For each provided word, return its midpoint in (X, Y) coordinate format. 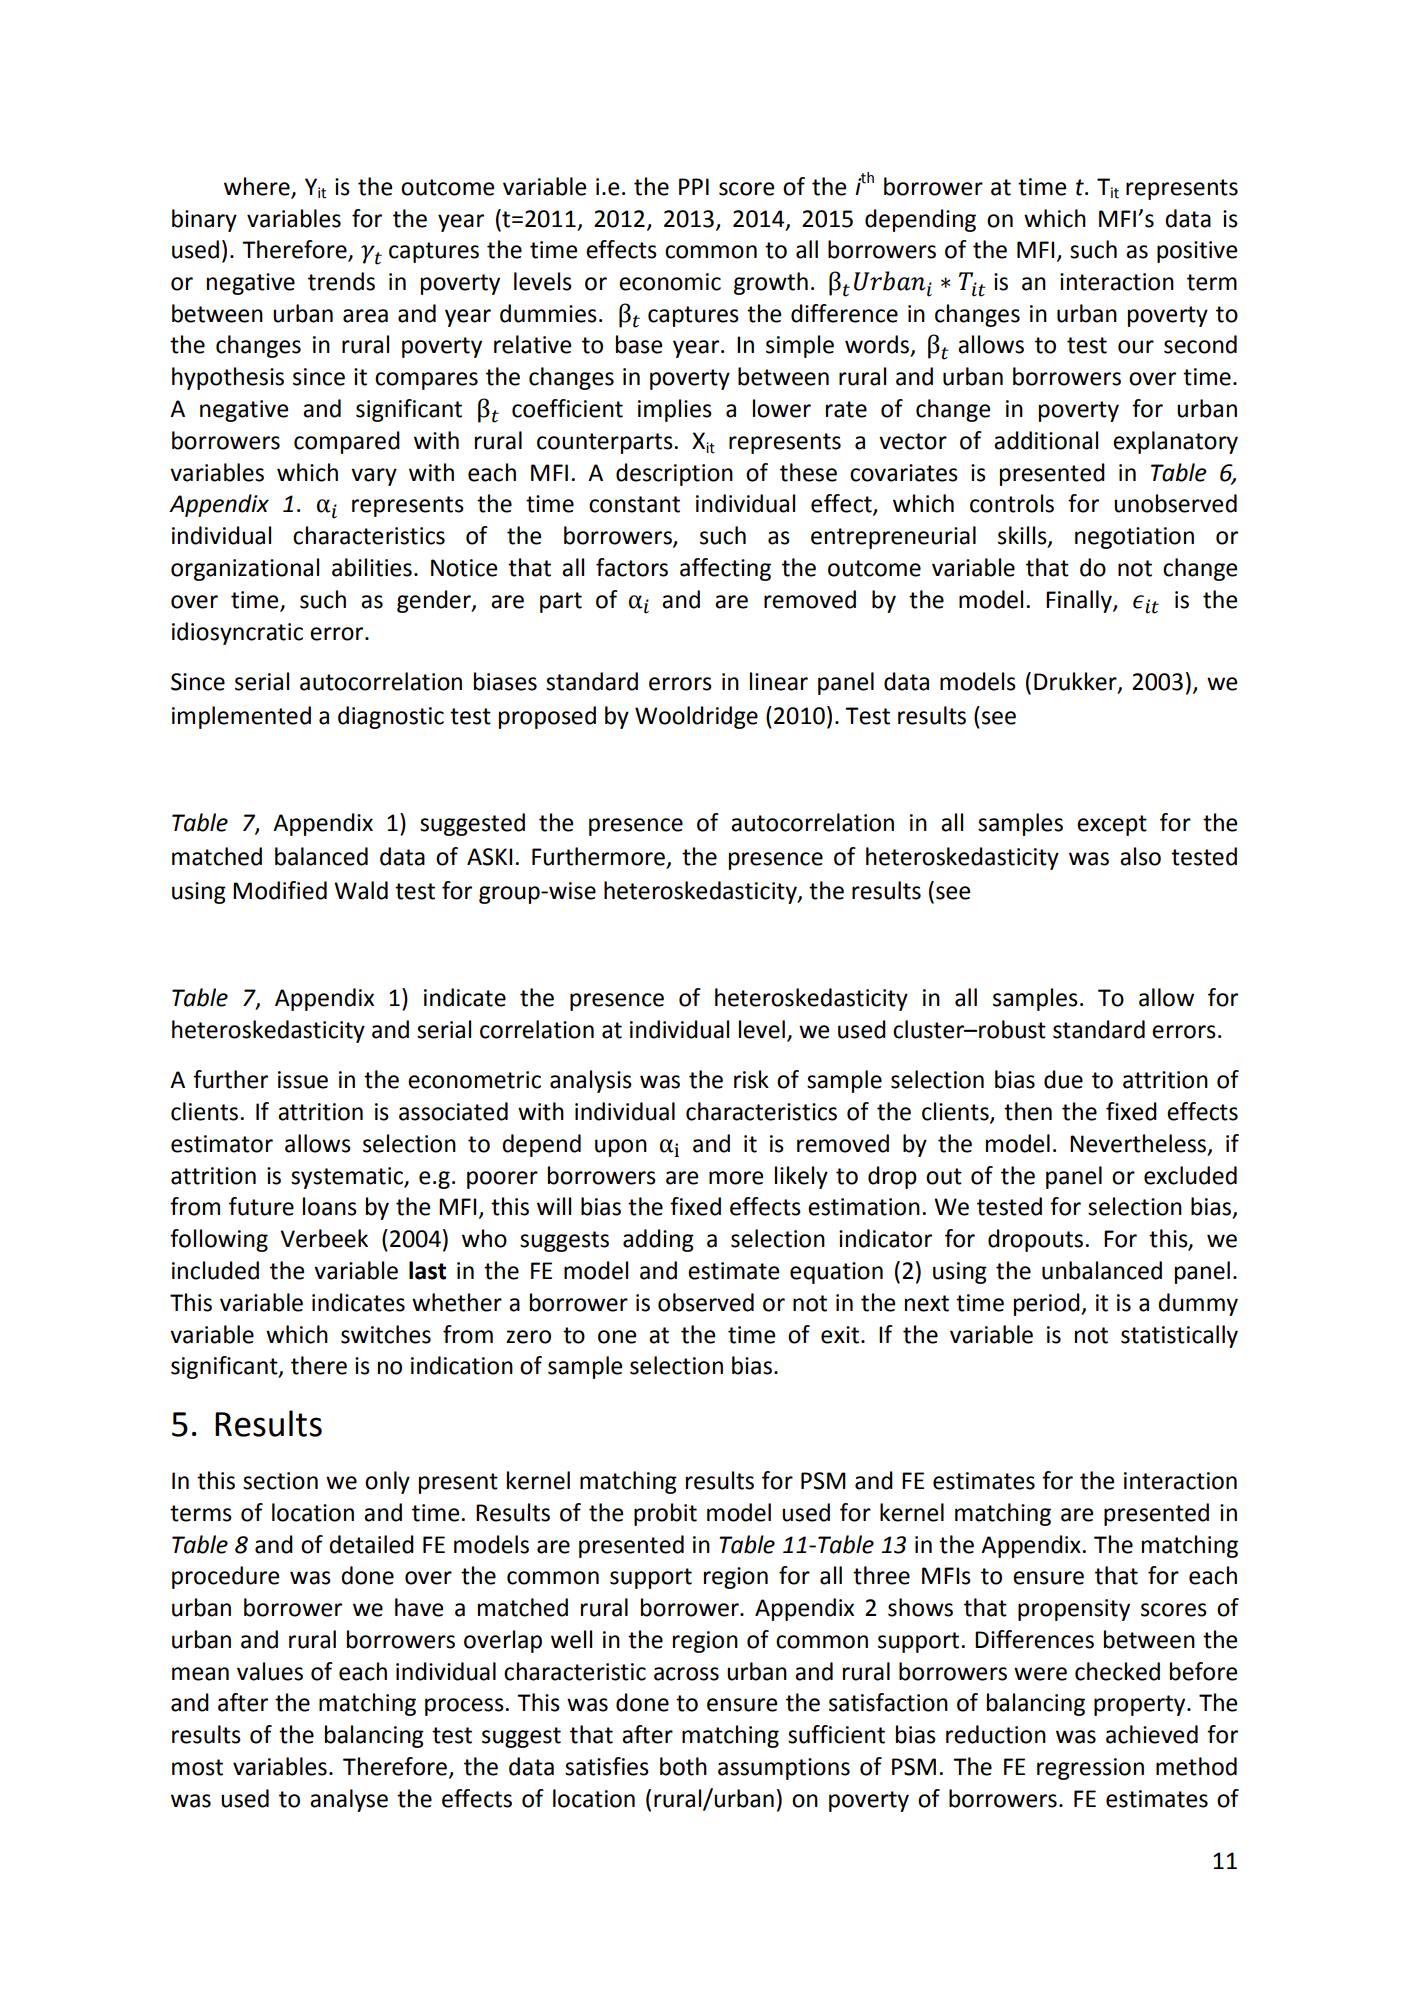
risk (751, 1079)
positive (1197, 252)
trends (341, 281)
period (1048, 1304)
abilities (372, 567)
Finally (1080, 601)
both (683, 1766)
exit (840, 1335)
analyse (349, 1800)
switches (386, 1334)
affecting (725, 569)
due (1063, 1079)
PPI (694, 186)
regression (1090, 1769)
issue (303, 1080)
